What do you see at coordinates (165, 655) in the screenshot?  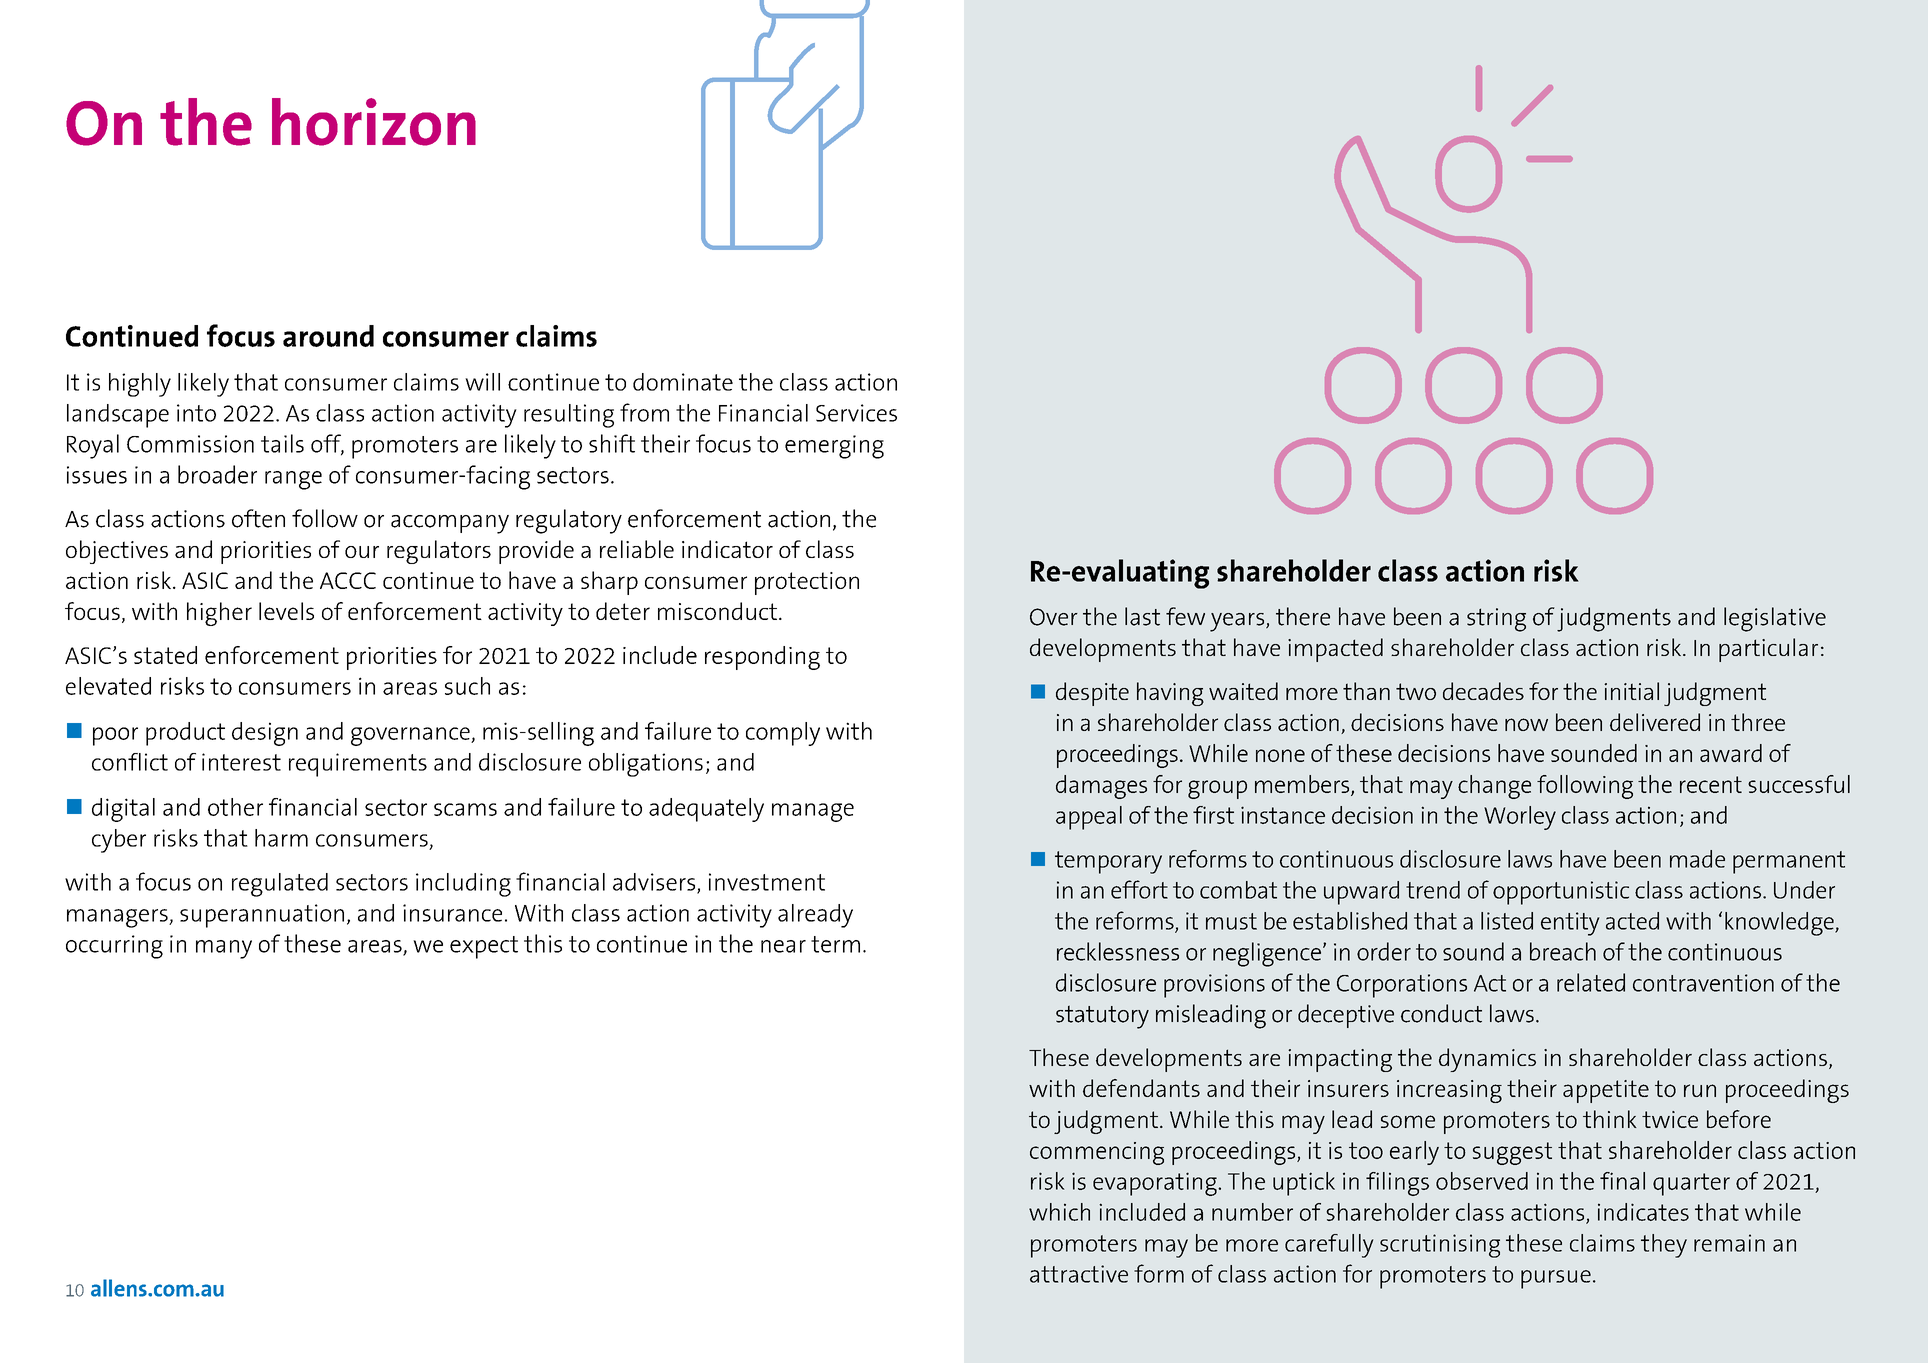 I see `stated` at bounding box center [165, 655].
